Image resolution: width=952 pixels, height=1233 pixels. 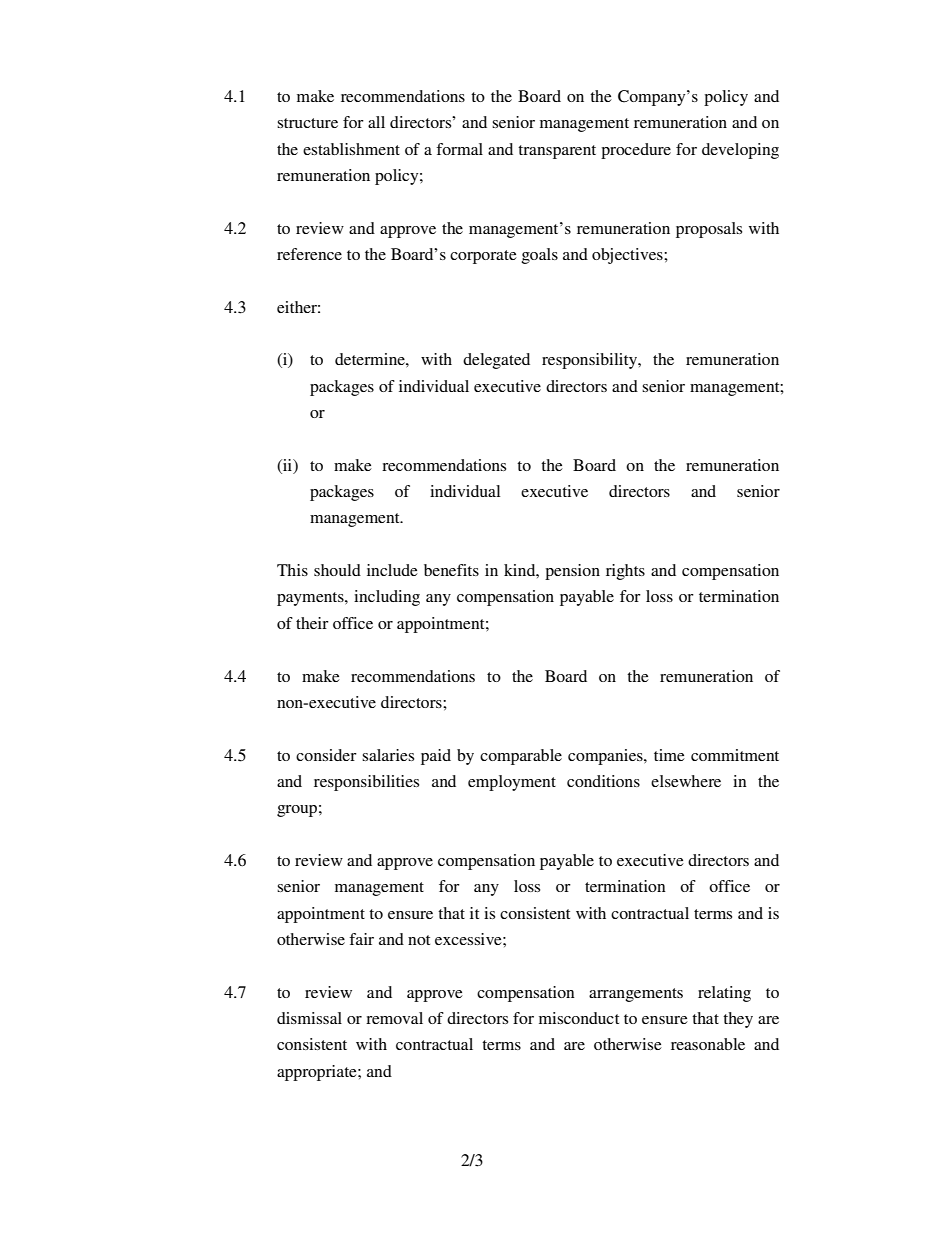 What do you see at coordinates (572, 572) in the screenshot?
I see `pension` at bounding box center [572, 572].
